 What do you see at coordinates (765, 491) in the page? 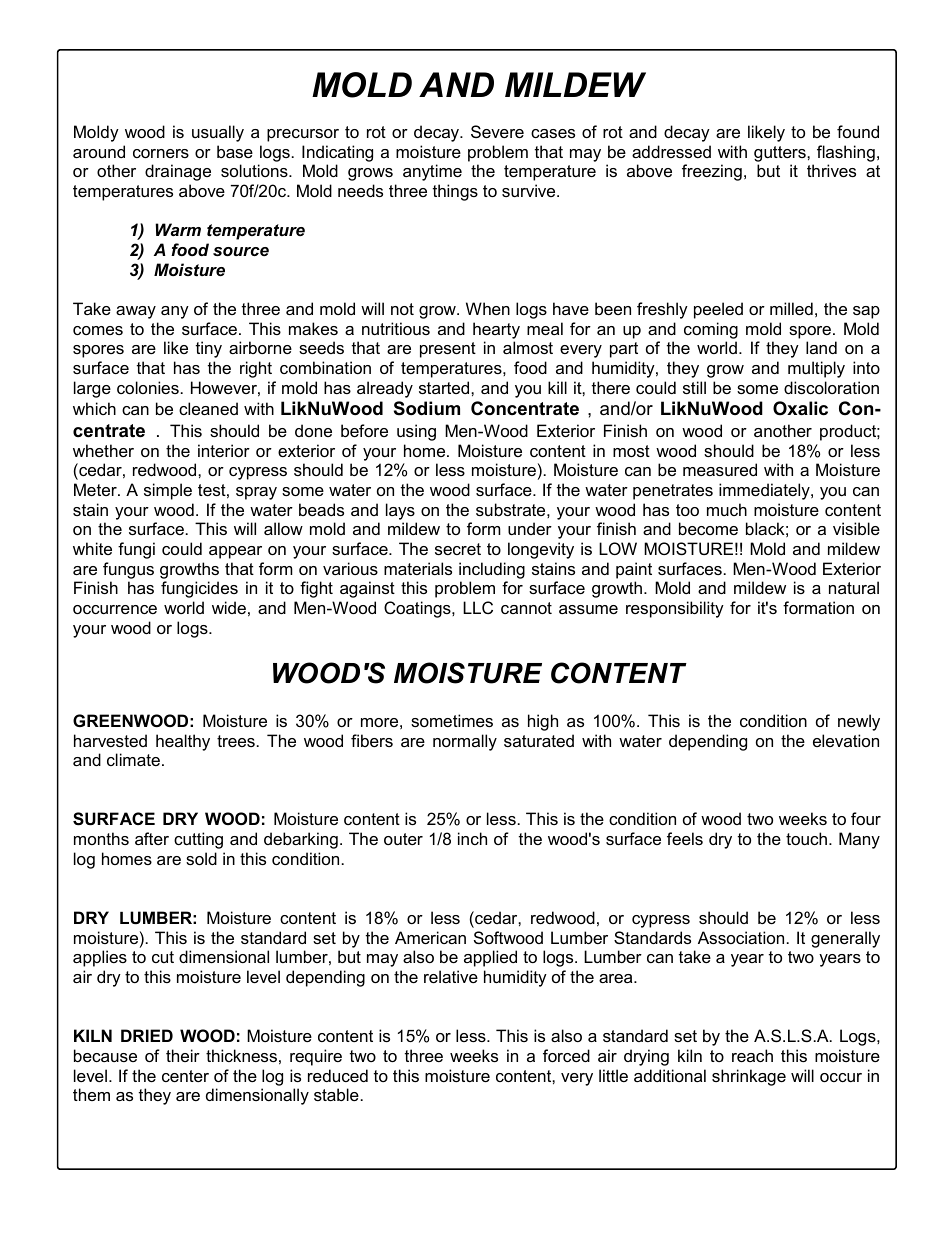
I see `immediately` at bounding box center [765, 491].
